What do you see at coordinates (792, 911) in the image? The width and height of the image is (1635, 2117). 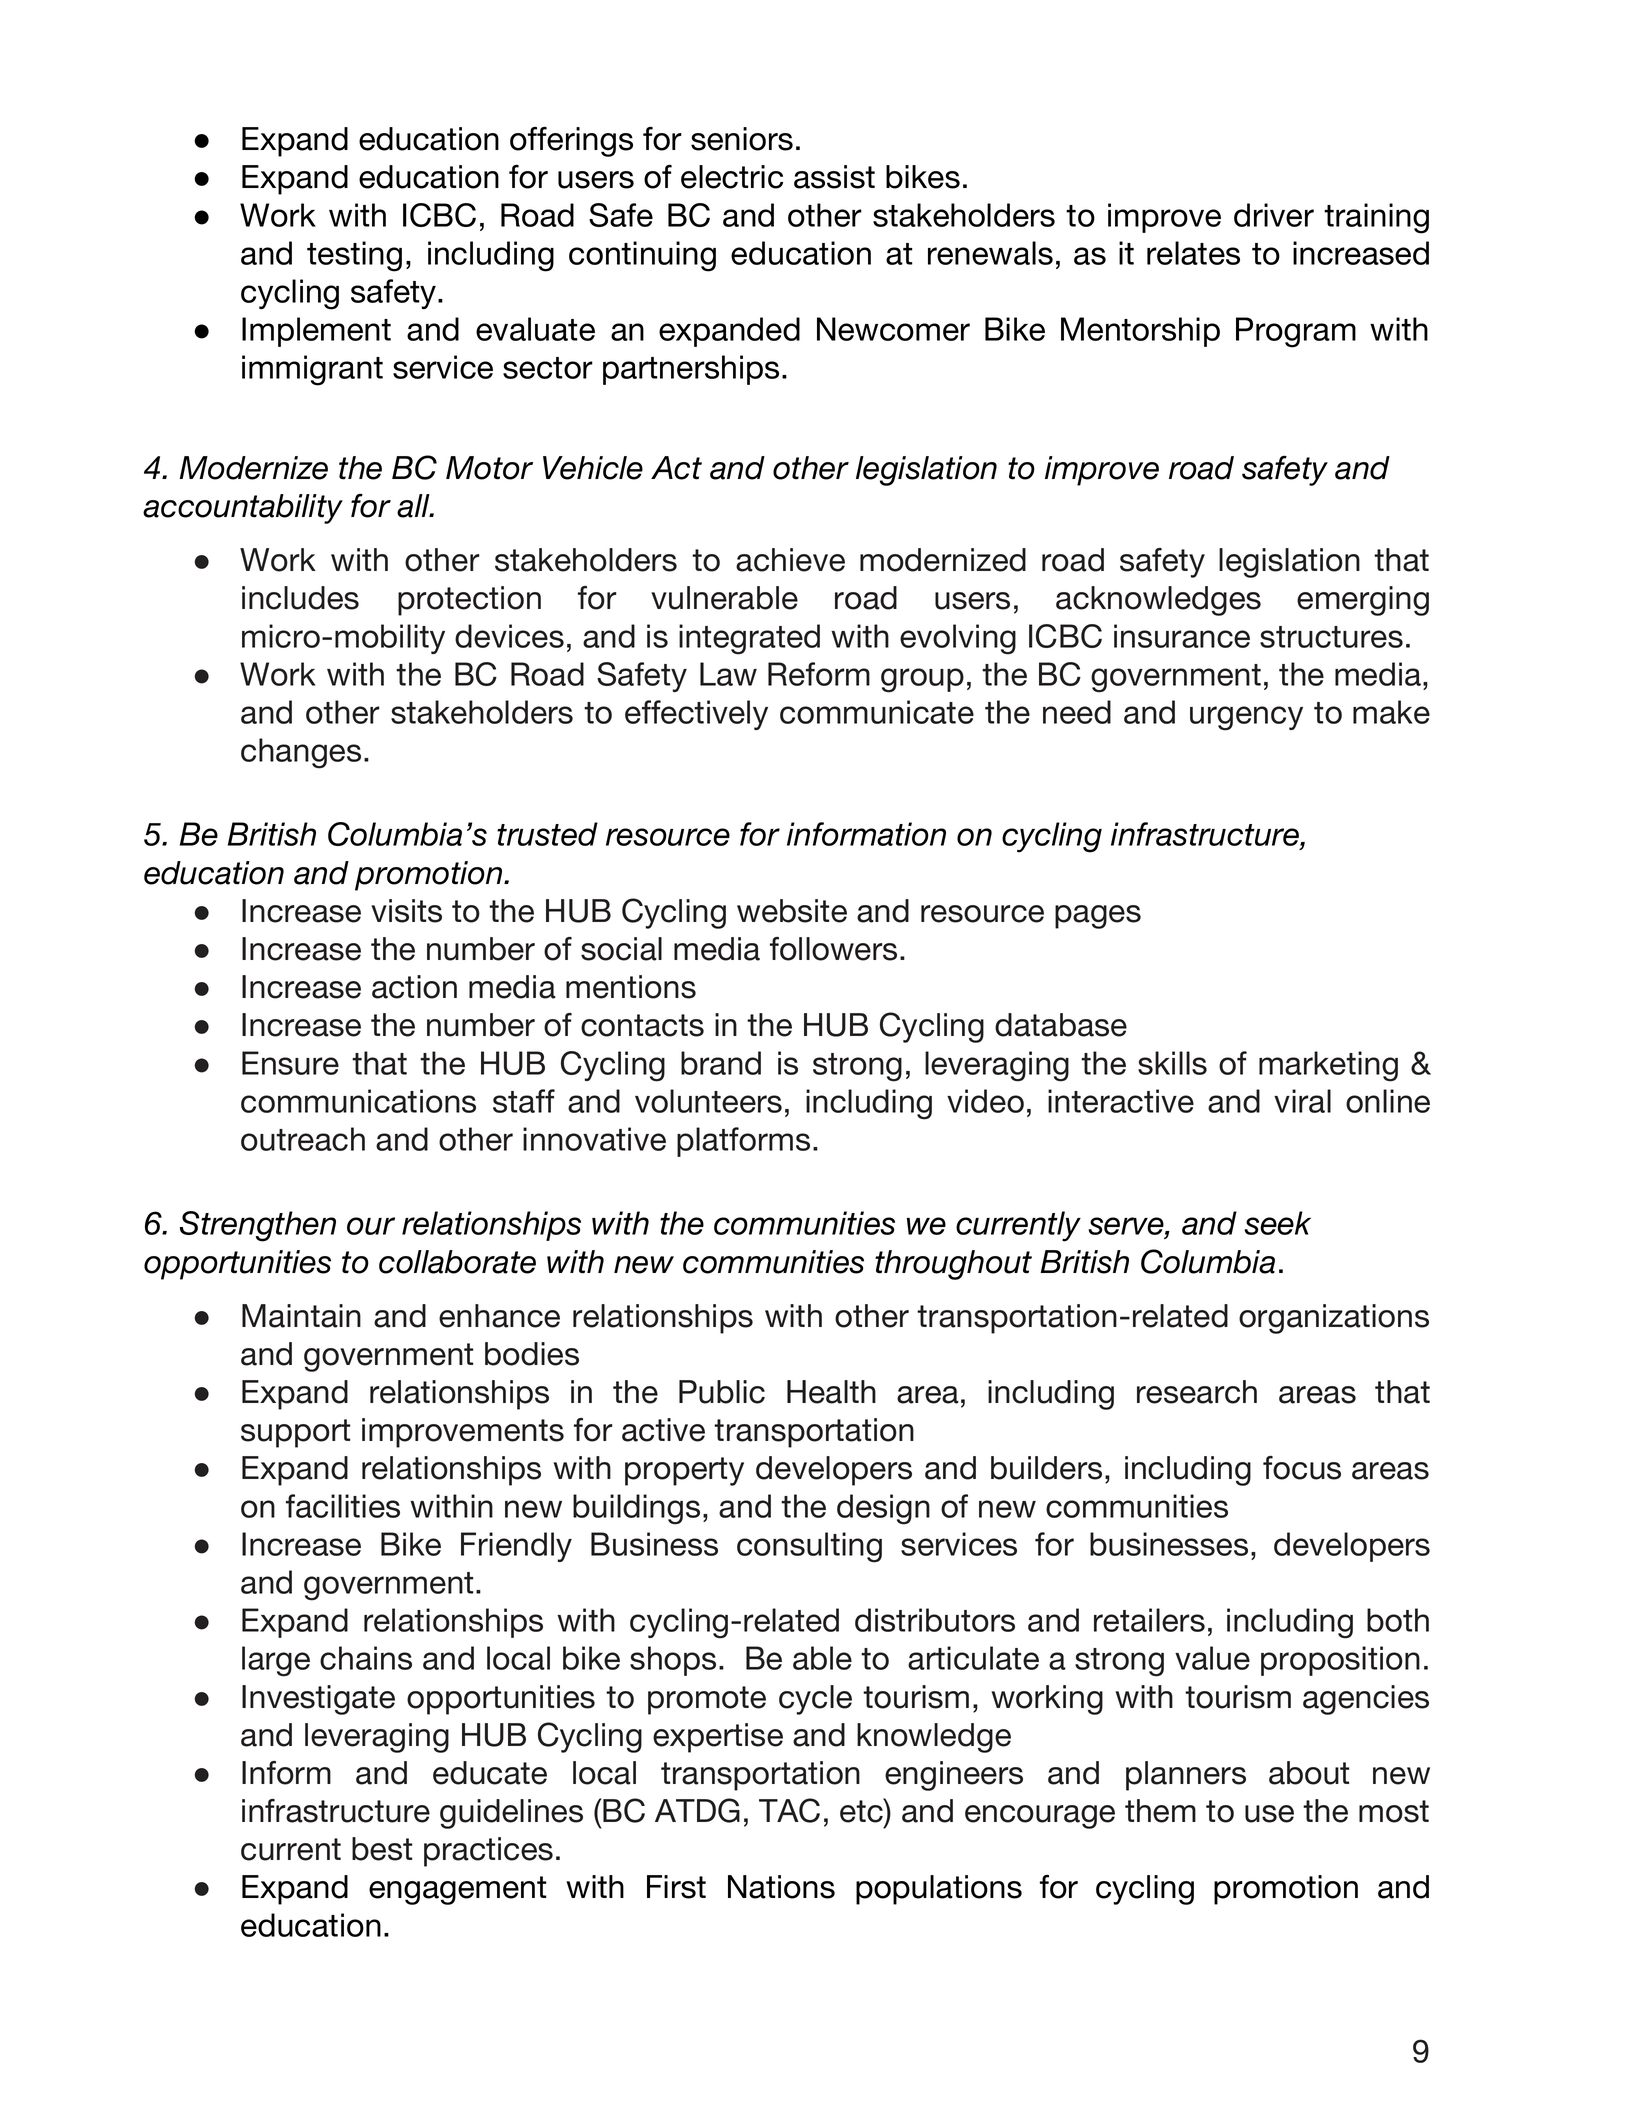 I see `website` at bounding box center [792, 911].
